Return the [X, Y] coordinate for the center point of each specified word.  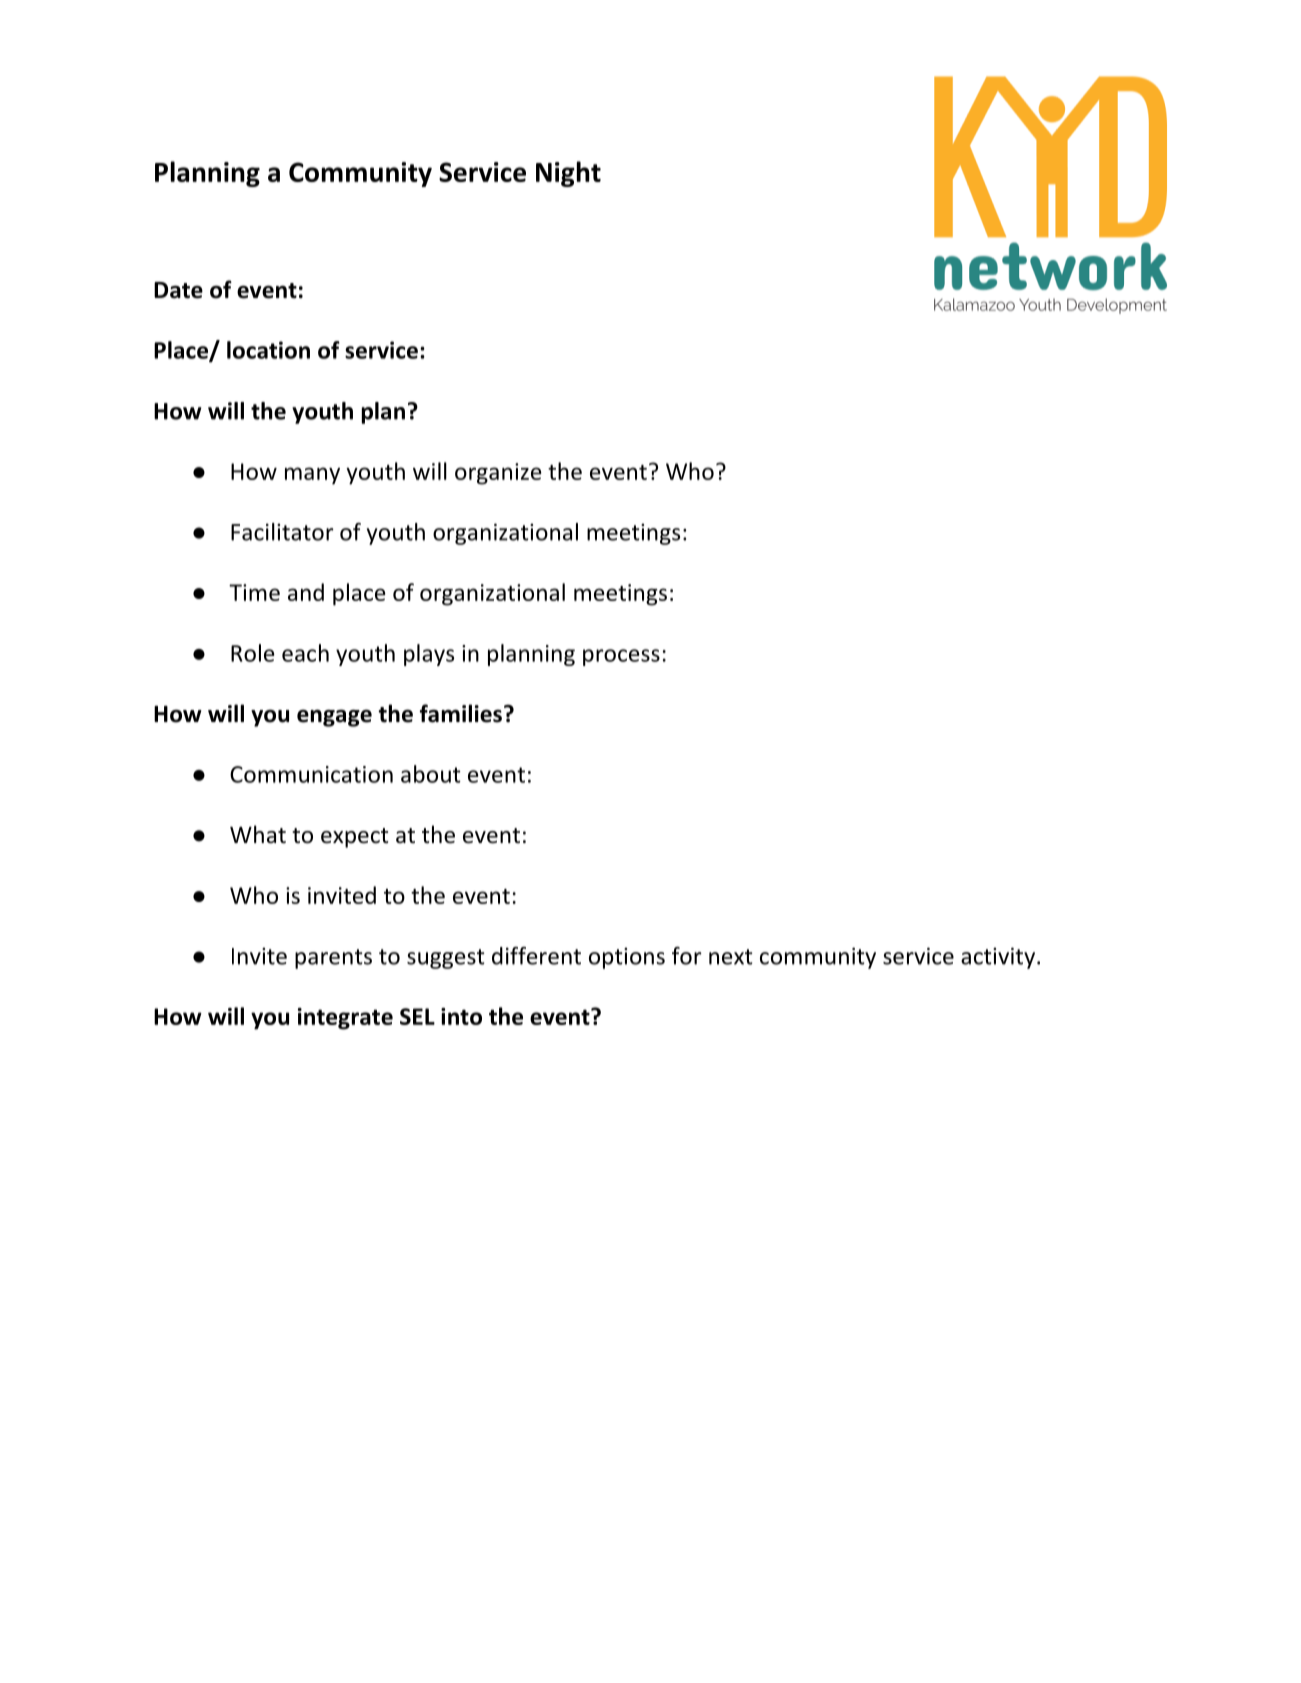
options [627, 958]
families [461, 713]
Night [568, 174]
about [431, 774]
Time [254, 592]
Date [178, 290]
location [268, 350]
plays [429, 655]
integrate [345, 1019]
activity [998, 958]
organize [498, 474]
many [312, 476]
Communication [311, 774]
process [621, 657]
